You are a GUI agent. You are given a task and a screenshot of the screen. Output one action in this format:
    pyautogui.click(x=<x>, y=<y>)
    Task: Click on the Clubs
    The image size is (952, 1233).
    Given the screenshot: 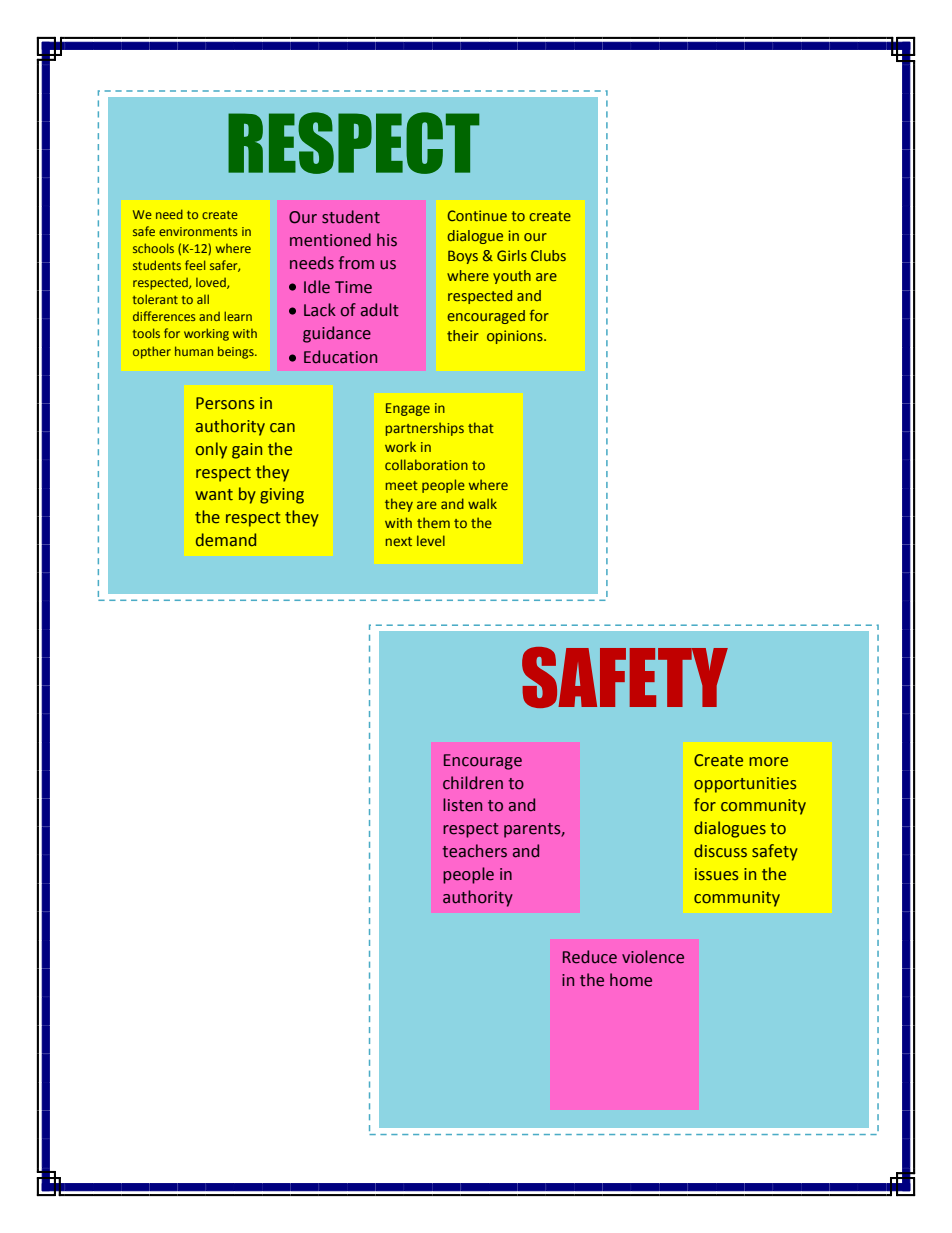 What is the action you would take?
    pyautogui.click(x=548, y=255)
